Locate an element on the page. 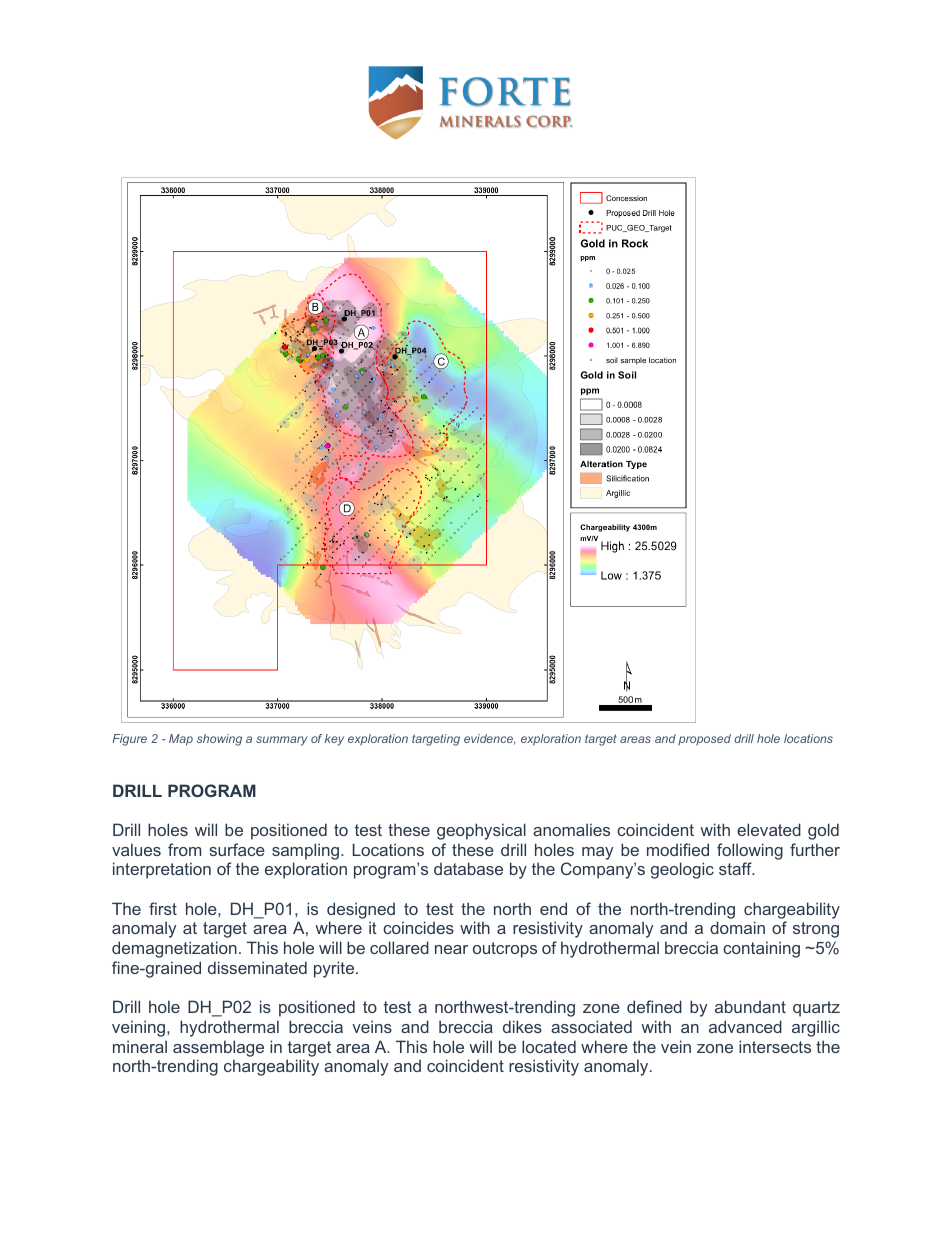 The height and width of the image is (1233, 952). following is located at coordinates (750, 851).
